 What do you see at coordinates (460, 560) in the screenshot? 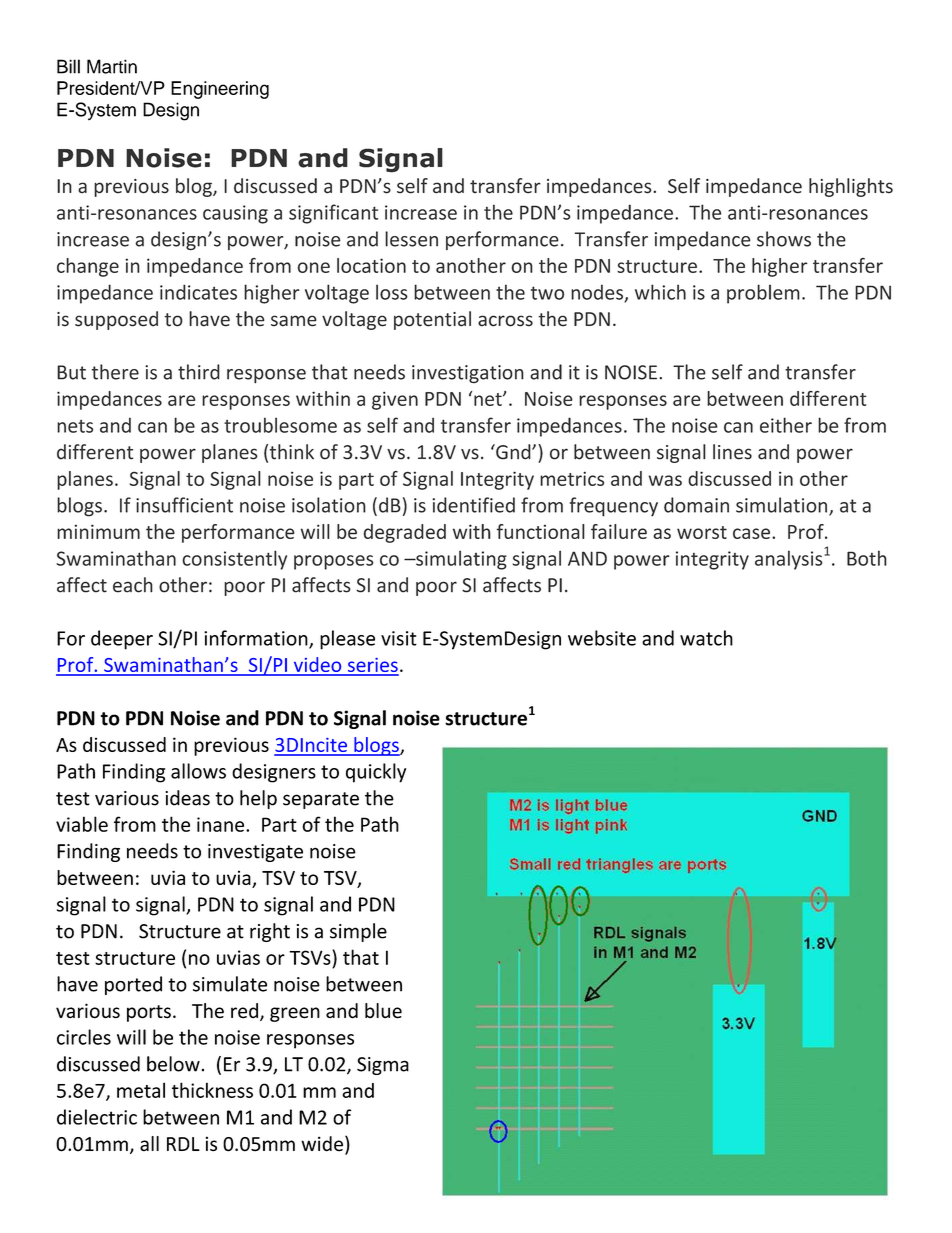
I see `simulating` at bounding box center [460, 560].
